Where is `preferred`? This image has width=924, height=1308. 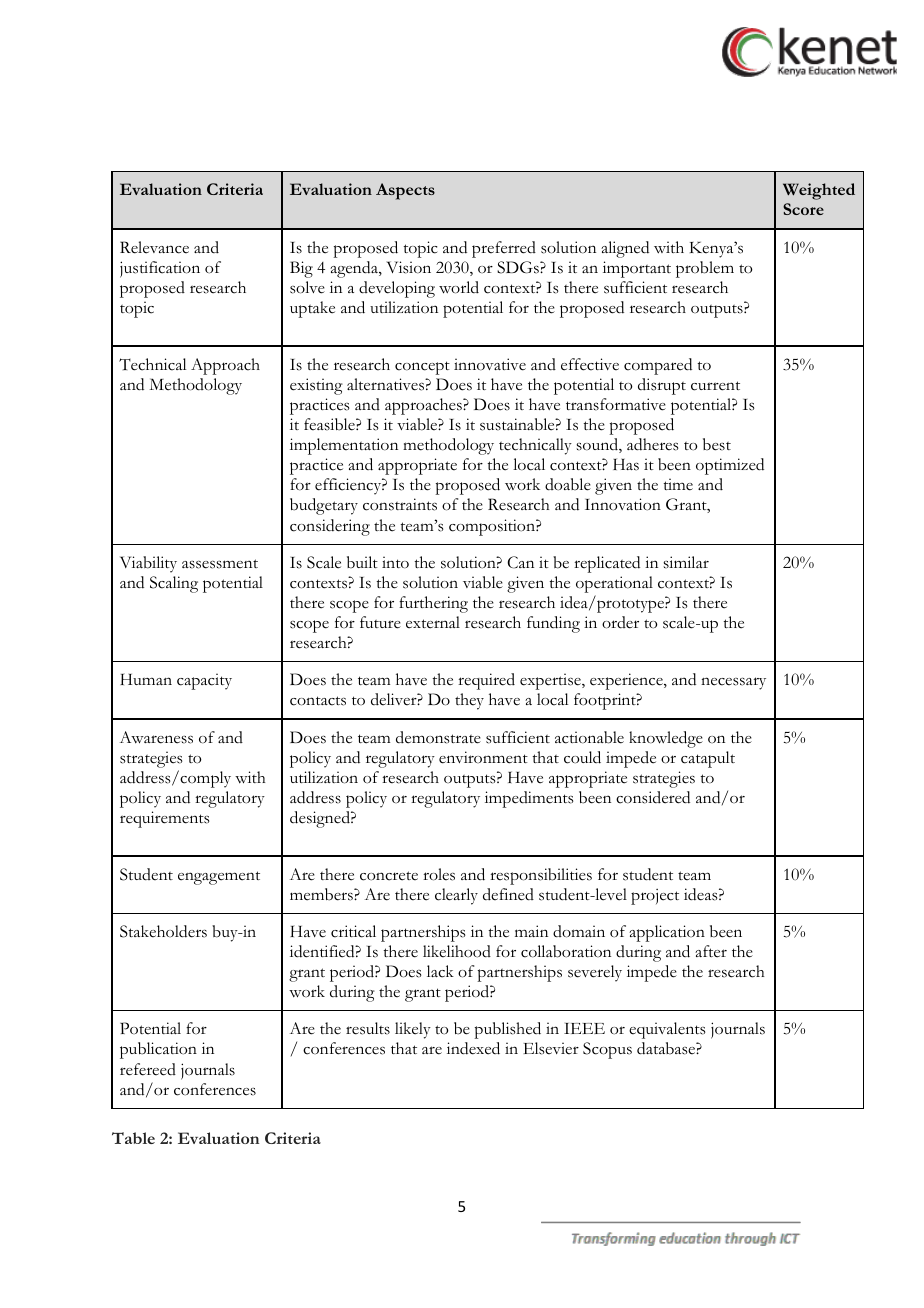 preferred is located at coordinates (504, 249).
